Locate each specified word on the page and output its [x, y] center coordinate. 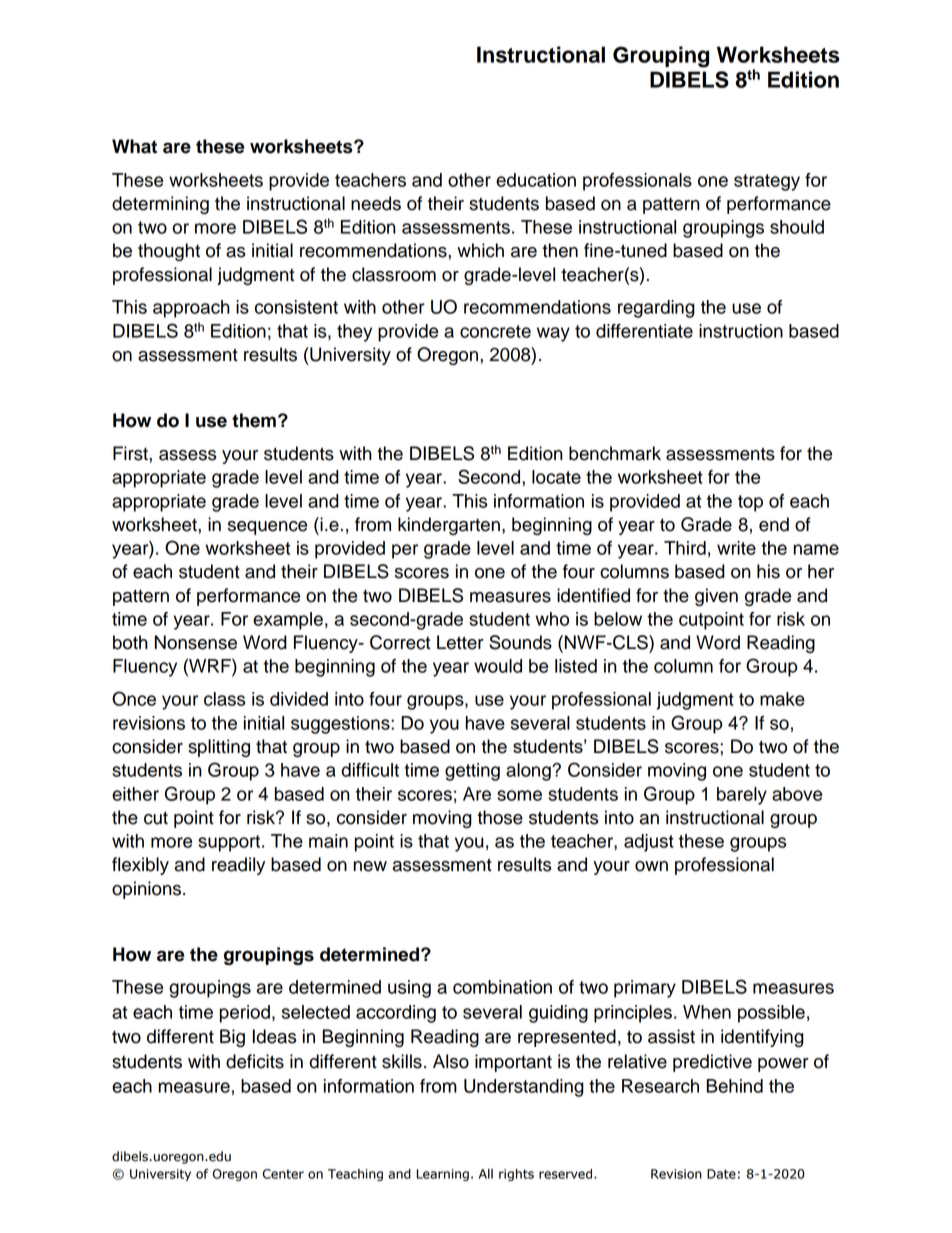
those [500, 817]
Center [283, 1174]
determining [160, 205]
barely [742, 796]
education [536, 180]
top [750, 503]
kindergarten [449, 526]
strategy [767, 182]
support [230, 843]
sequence [267, 528]
